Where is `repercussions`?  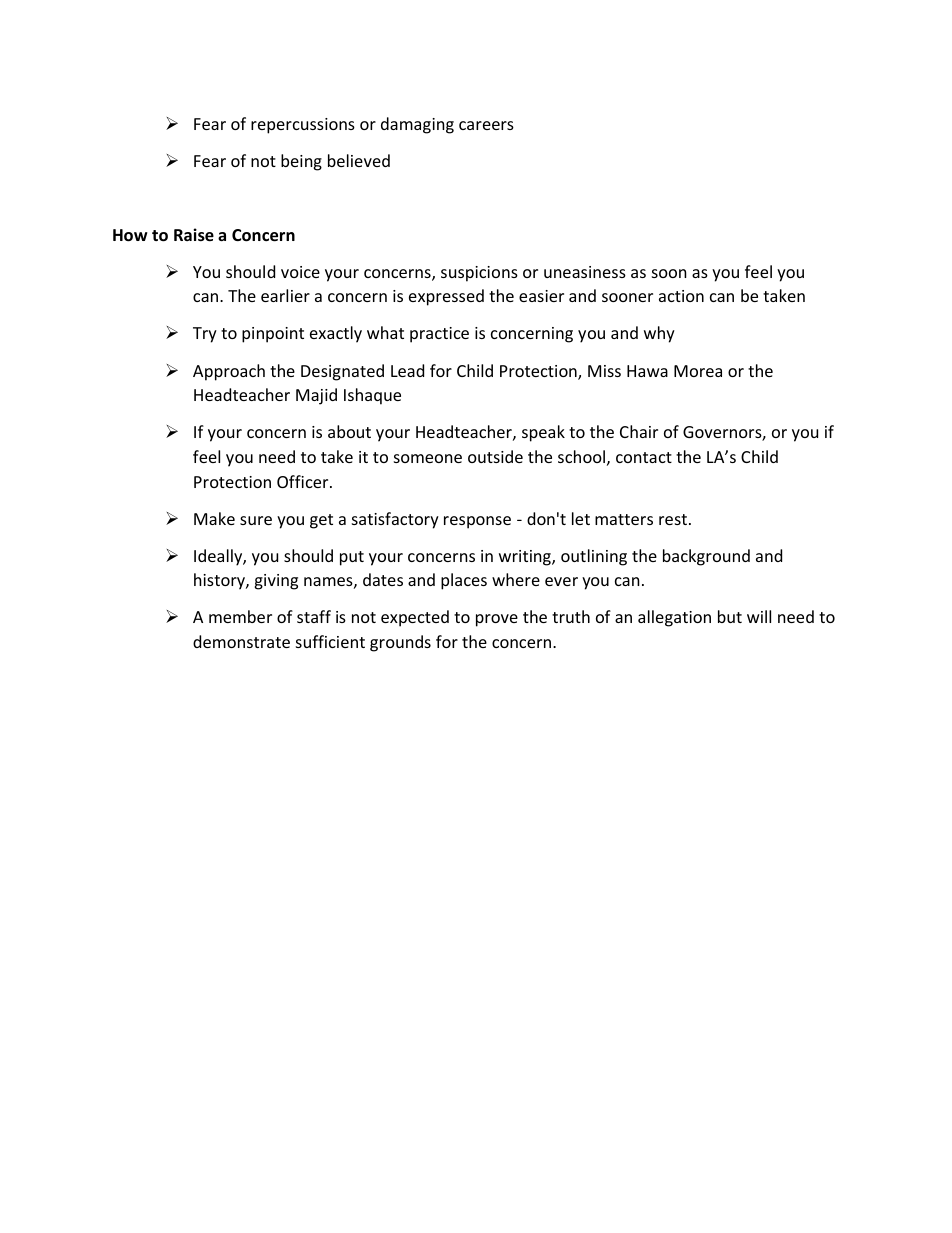 repercussions is located at coordinates (303, 126).
